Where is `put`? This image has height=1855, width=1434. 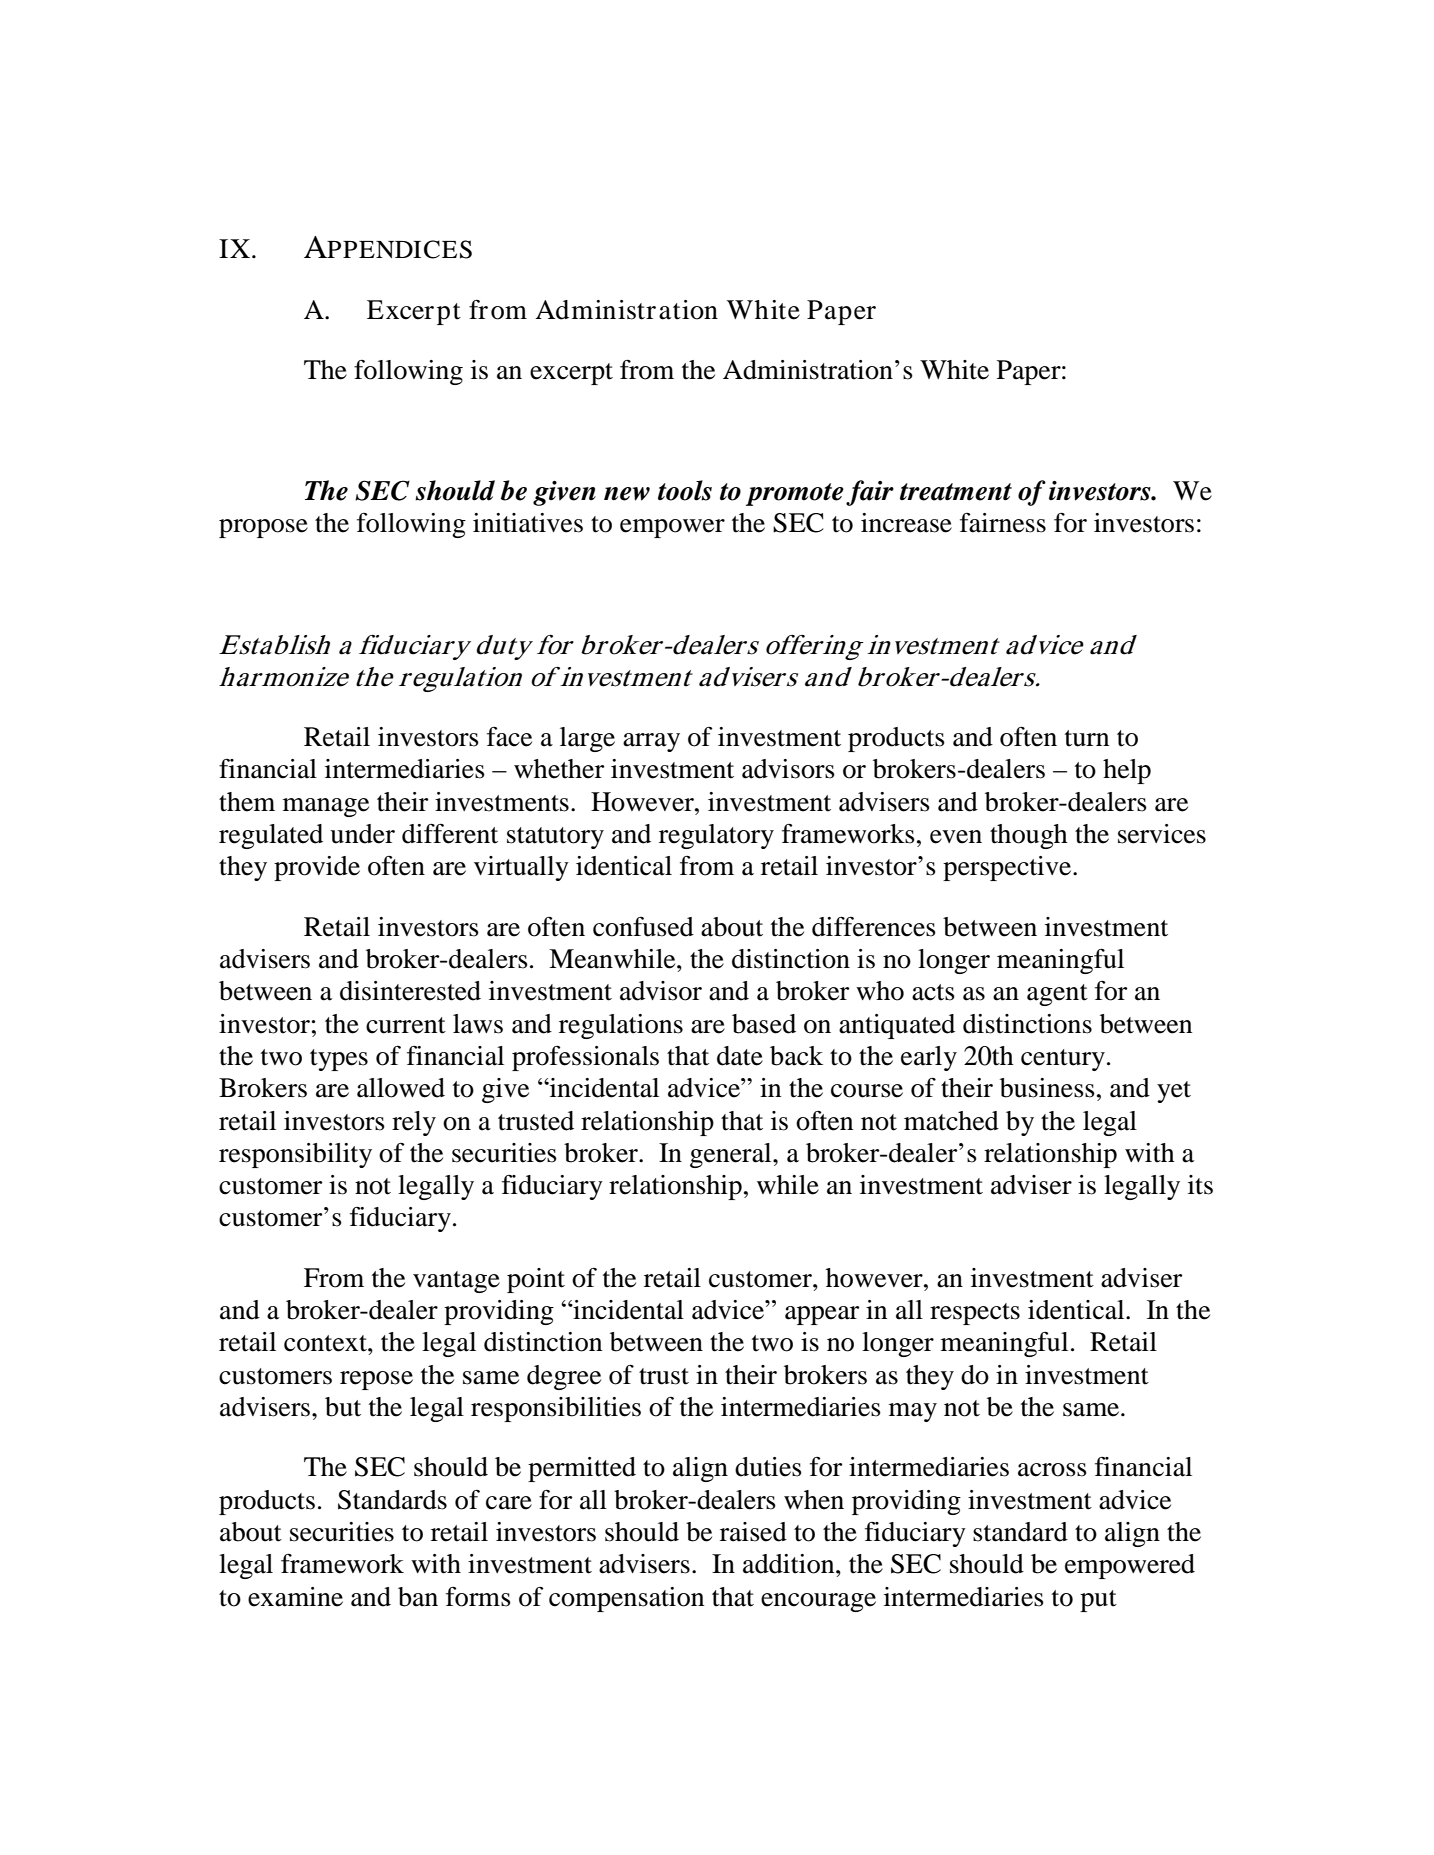 put is located at coordinates (1098, 1601).
